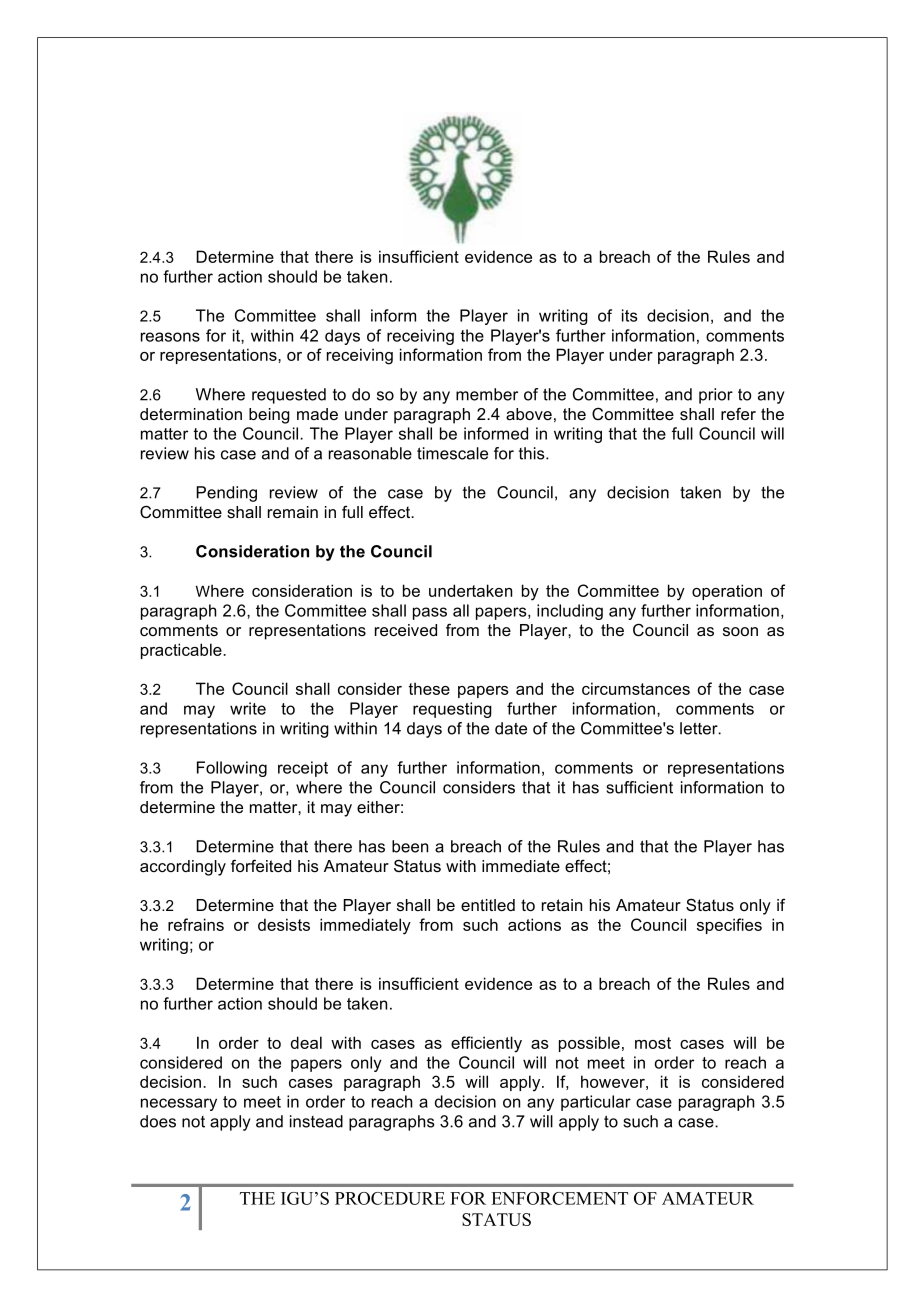 This screenshot has height=1308, width=924. Describe the element at coordinates (629, 315) in the screenshot. I see `its` at that location.
